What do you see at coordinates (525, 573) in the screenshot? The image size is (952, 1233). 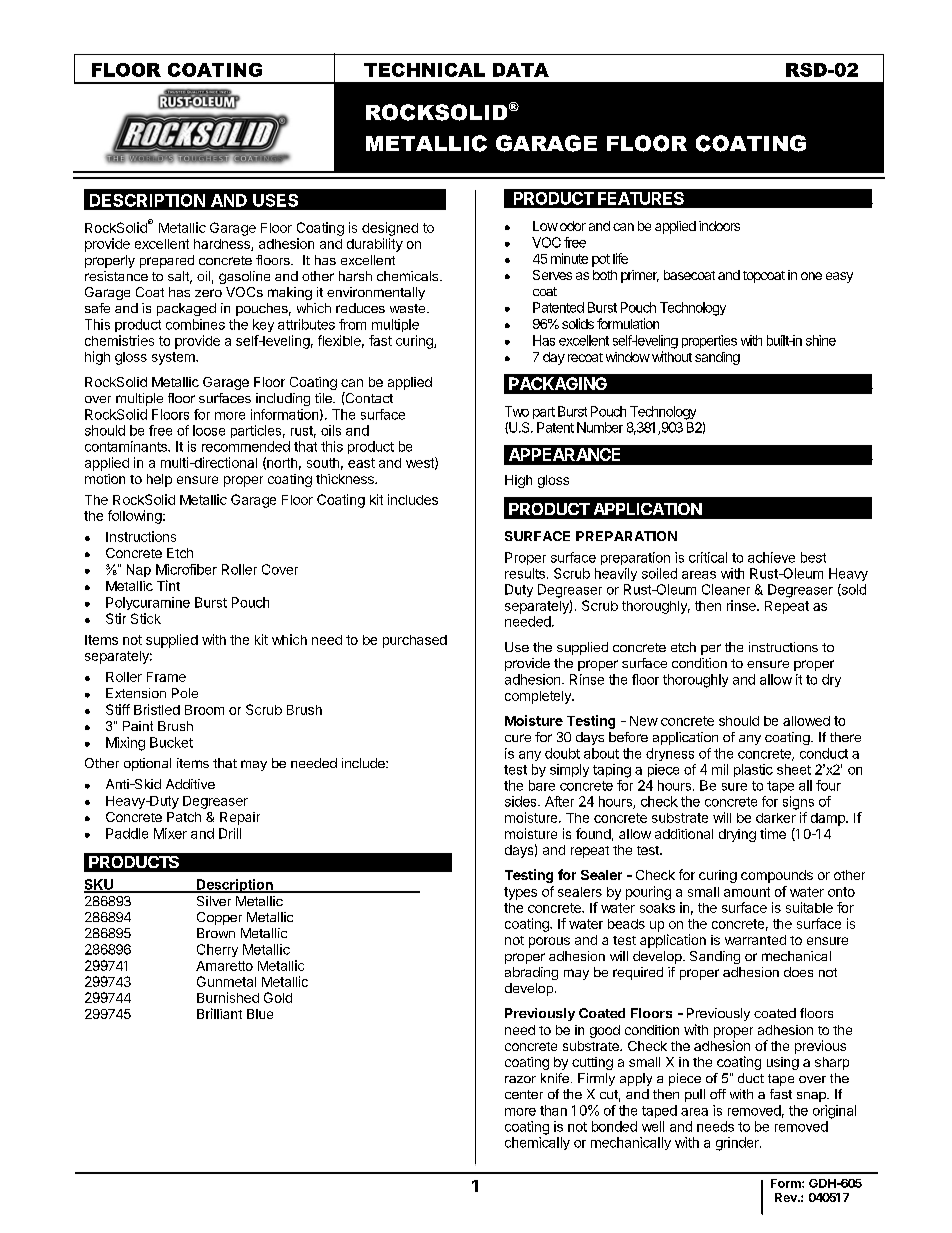 I see `results` at bounding box center [525, 573].
